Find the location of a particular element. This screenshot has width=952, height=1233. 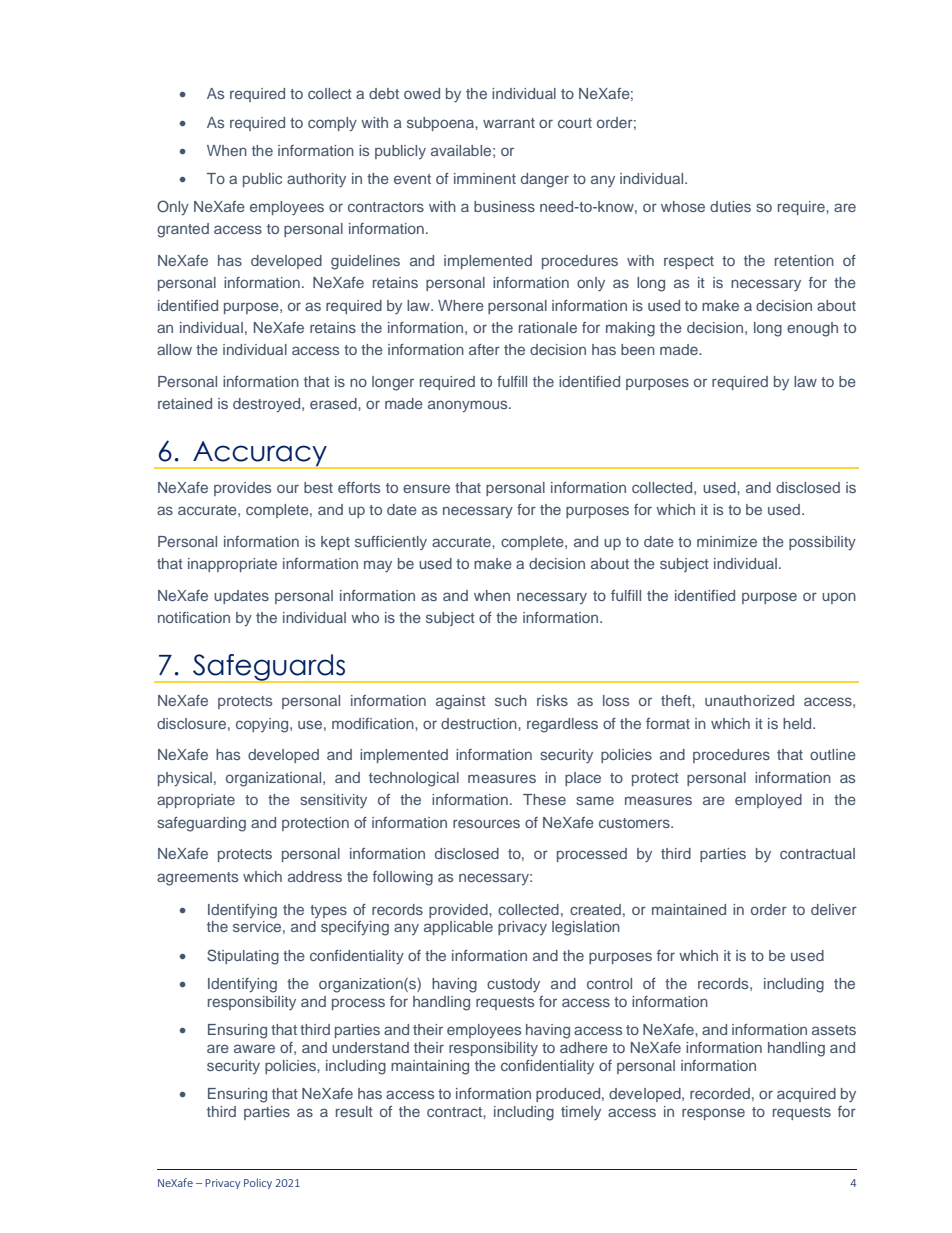

Safeguards is located at coordinates (269, 668).
